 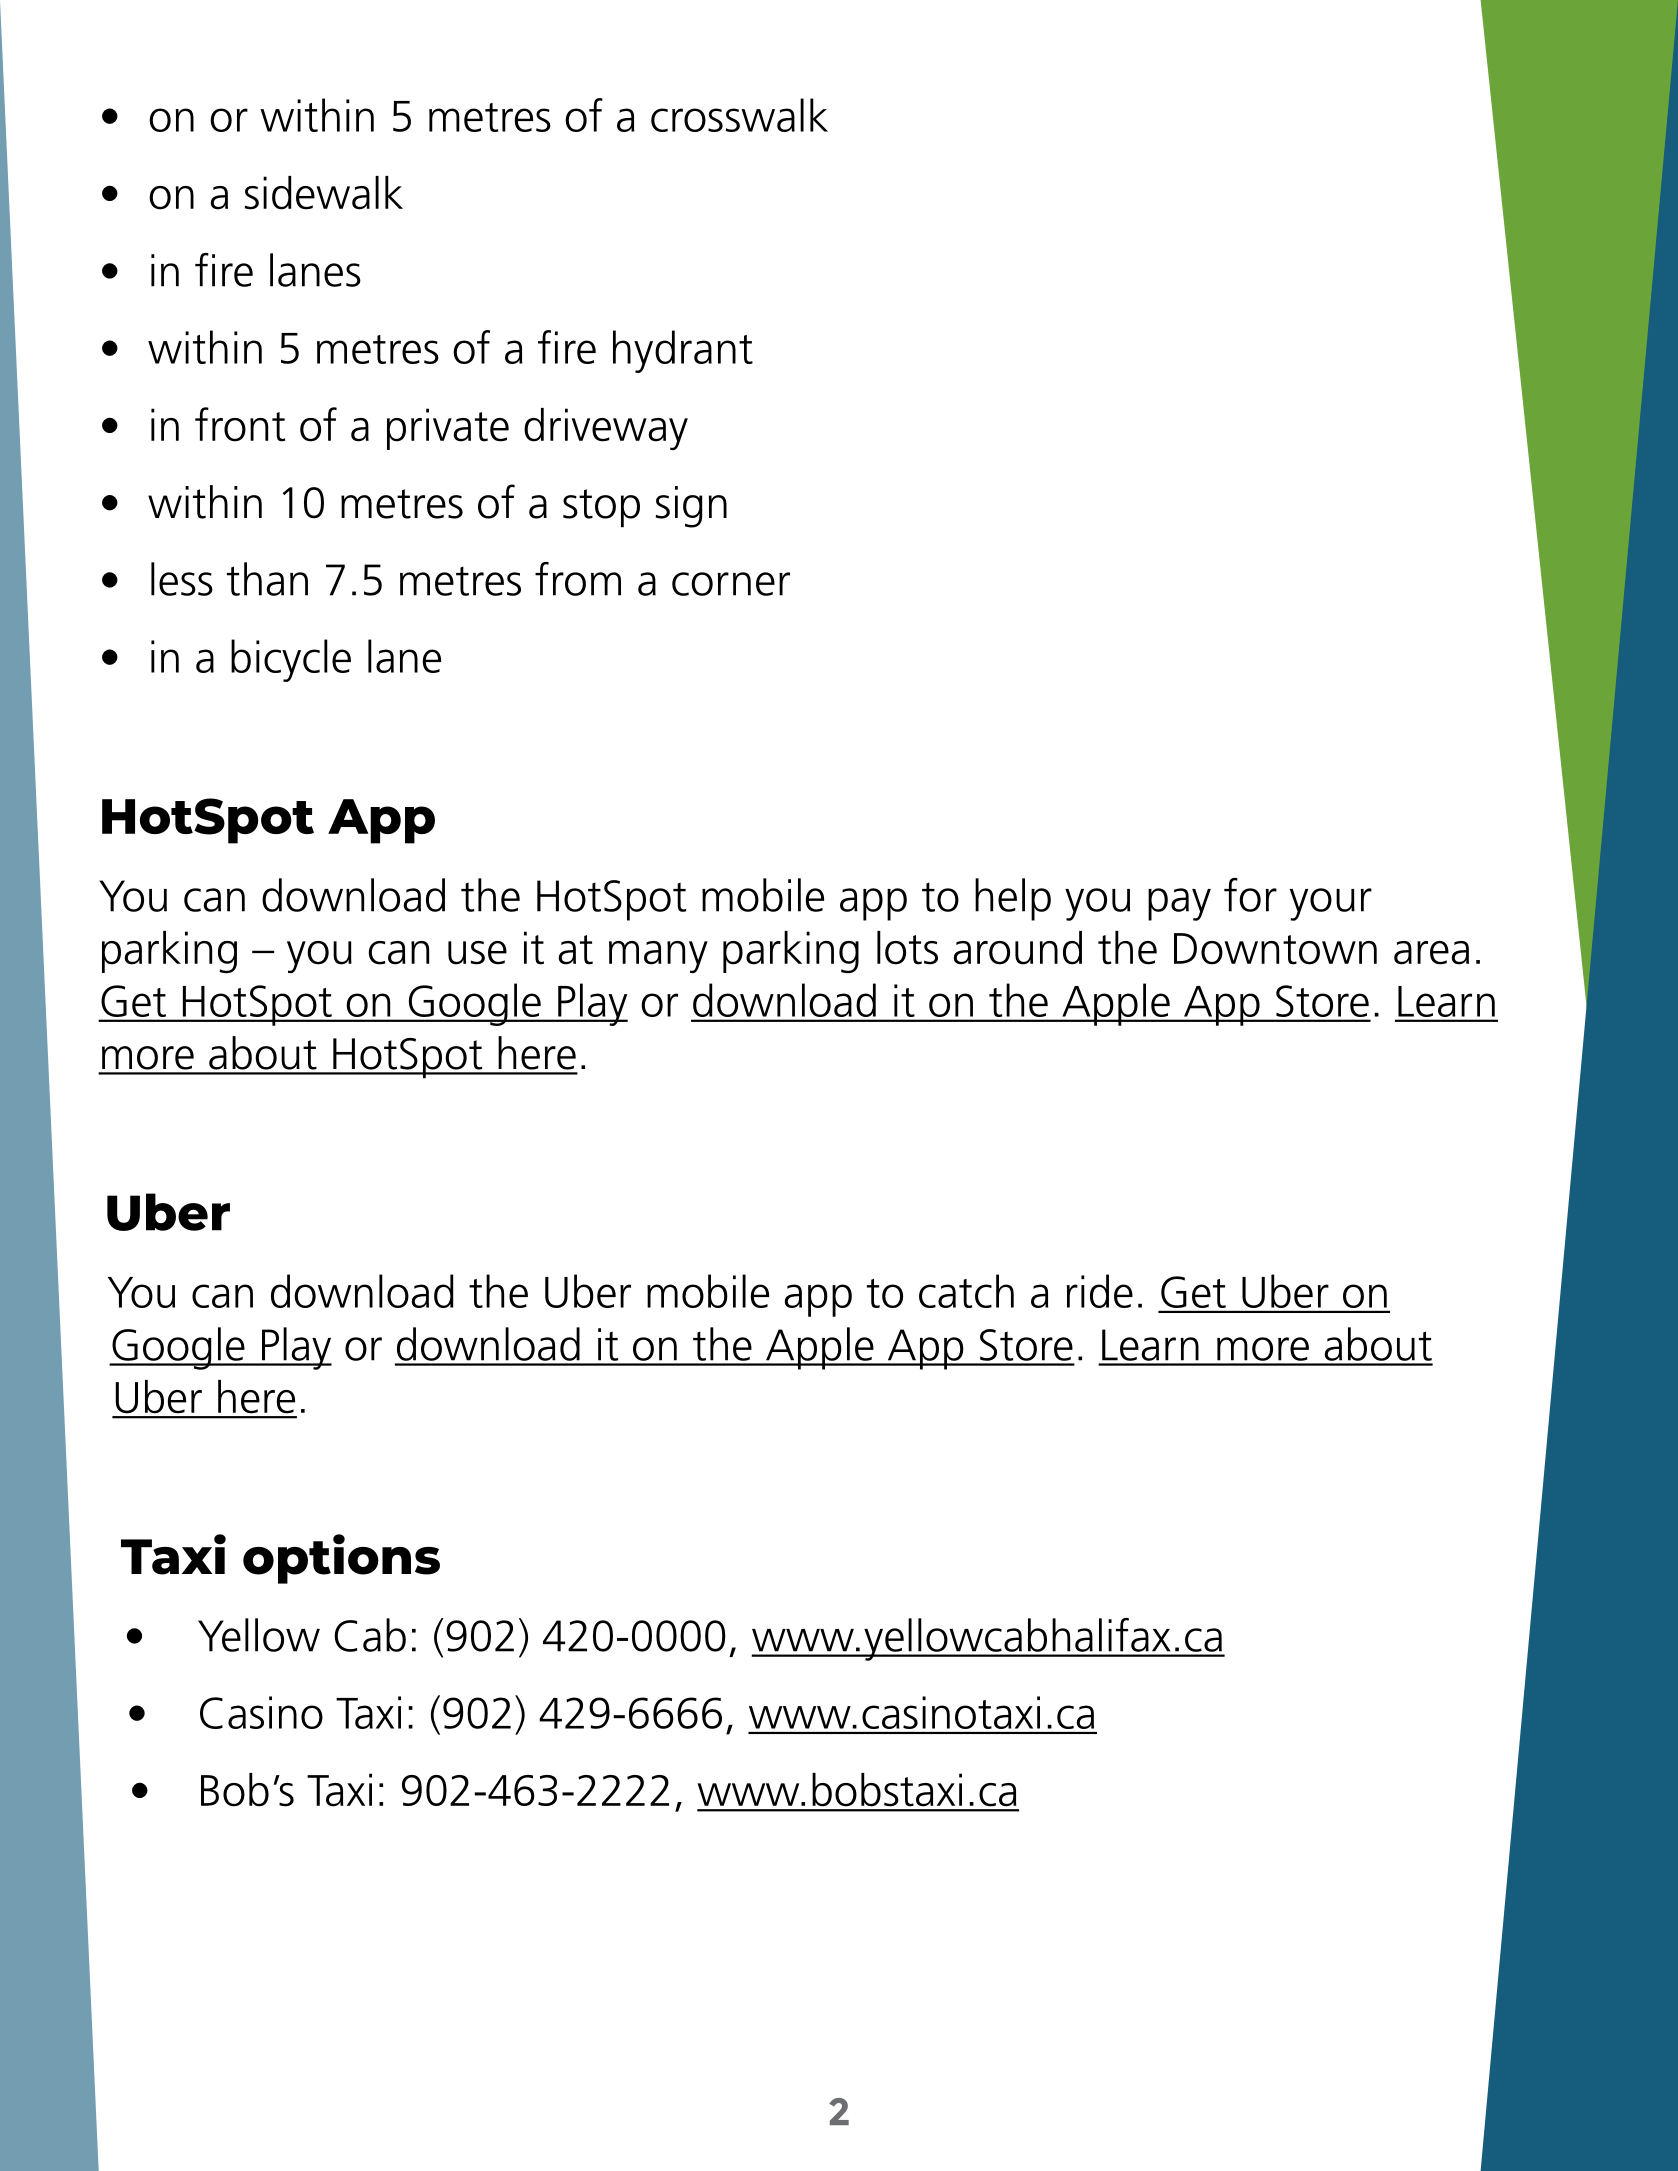 What do you see at coordinates (966, 1291) in the image?
I see `catch` at bounding box center [966, 1291].
